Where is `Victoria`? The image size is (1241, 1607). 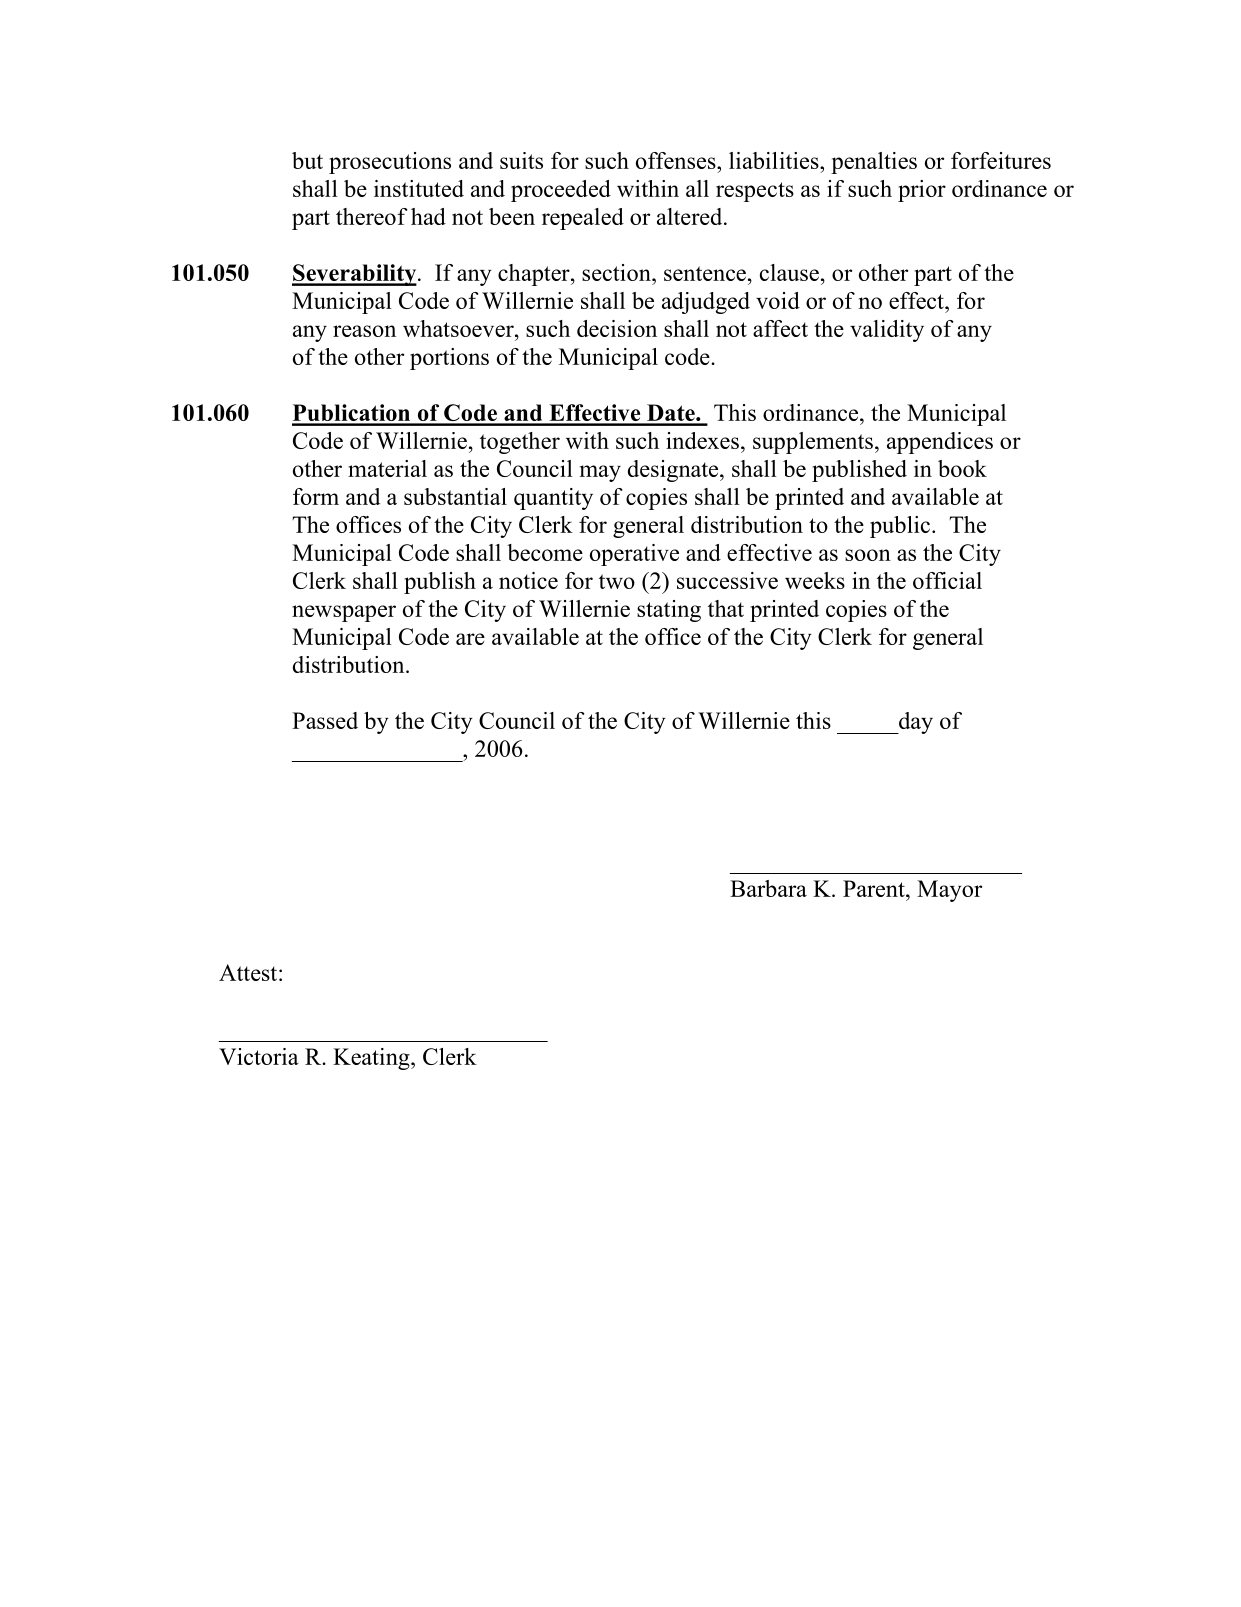
Victoria is located at coordinates (259, 1056).
